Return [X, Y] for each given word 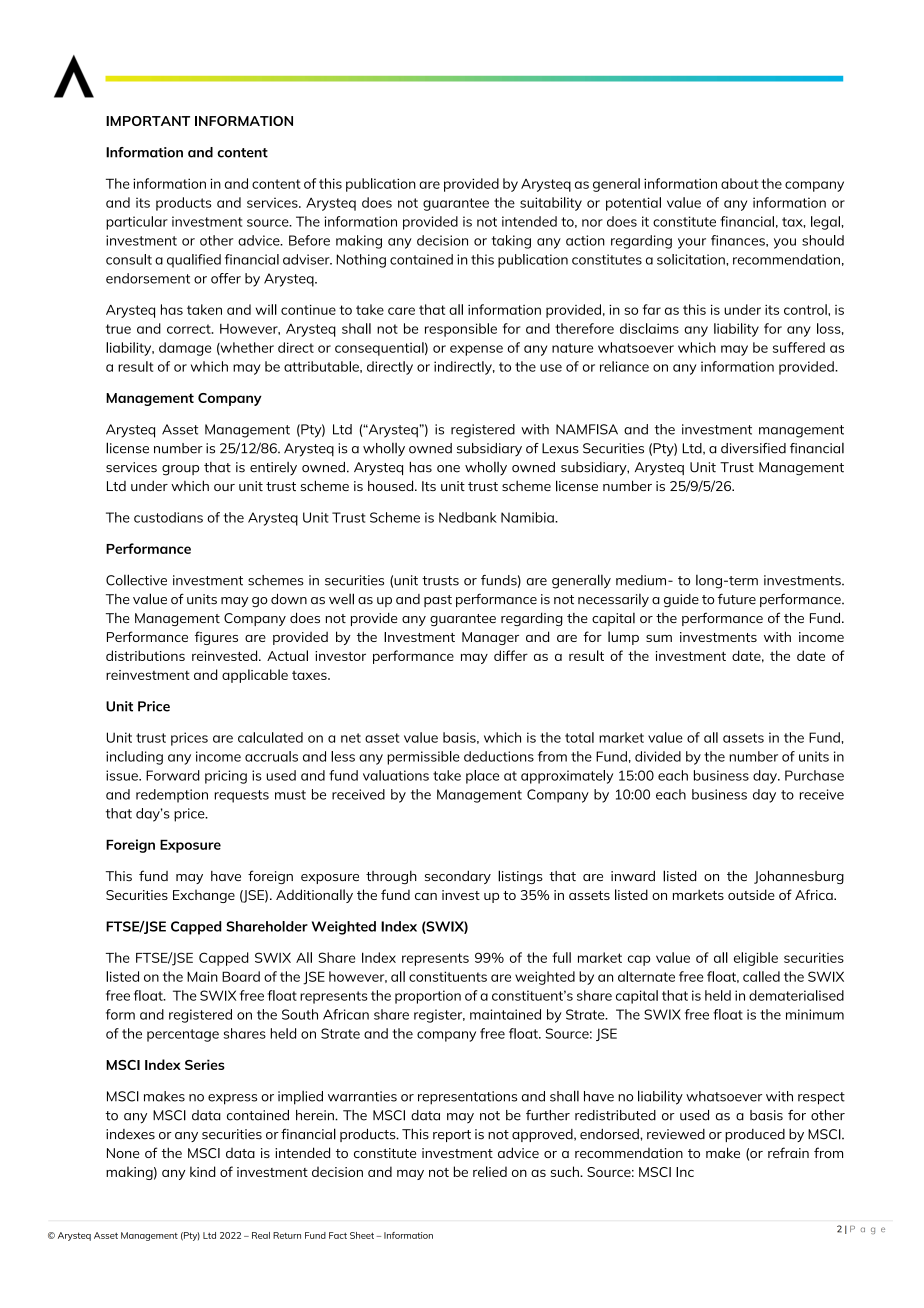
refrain [788, 1152]
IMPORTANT [148, 121]
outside [751, 894]
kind [203, 1171]
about [739, 183]
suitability [551, 204]
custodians [168, 517]
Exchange [204, 896]
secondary [458, 877]
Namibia [528, 517]
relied [490, 1171]
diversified [753, 448]
